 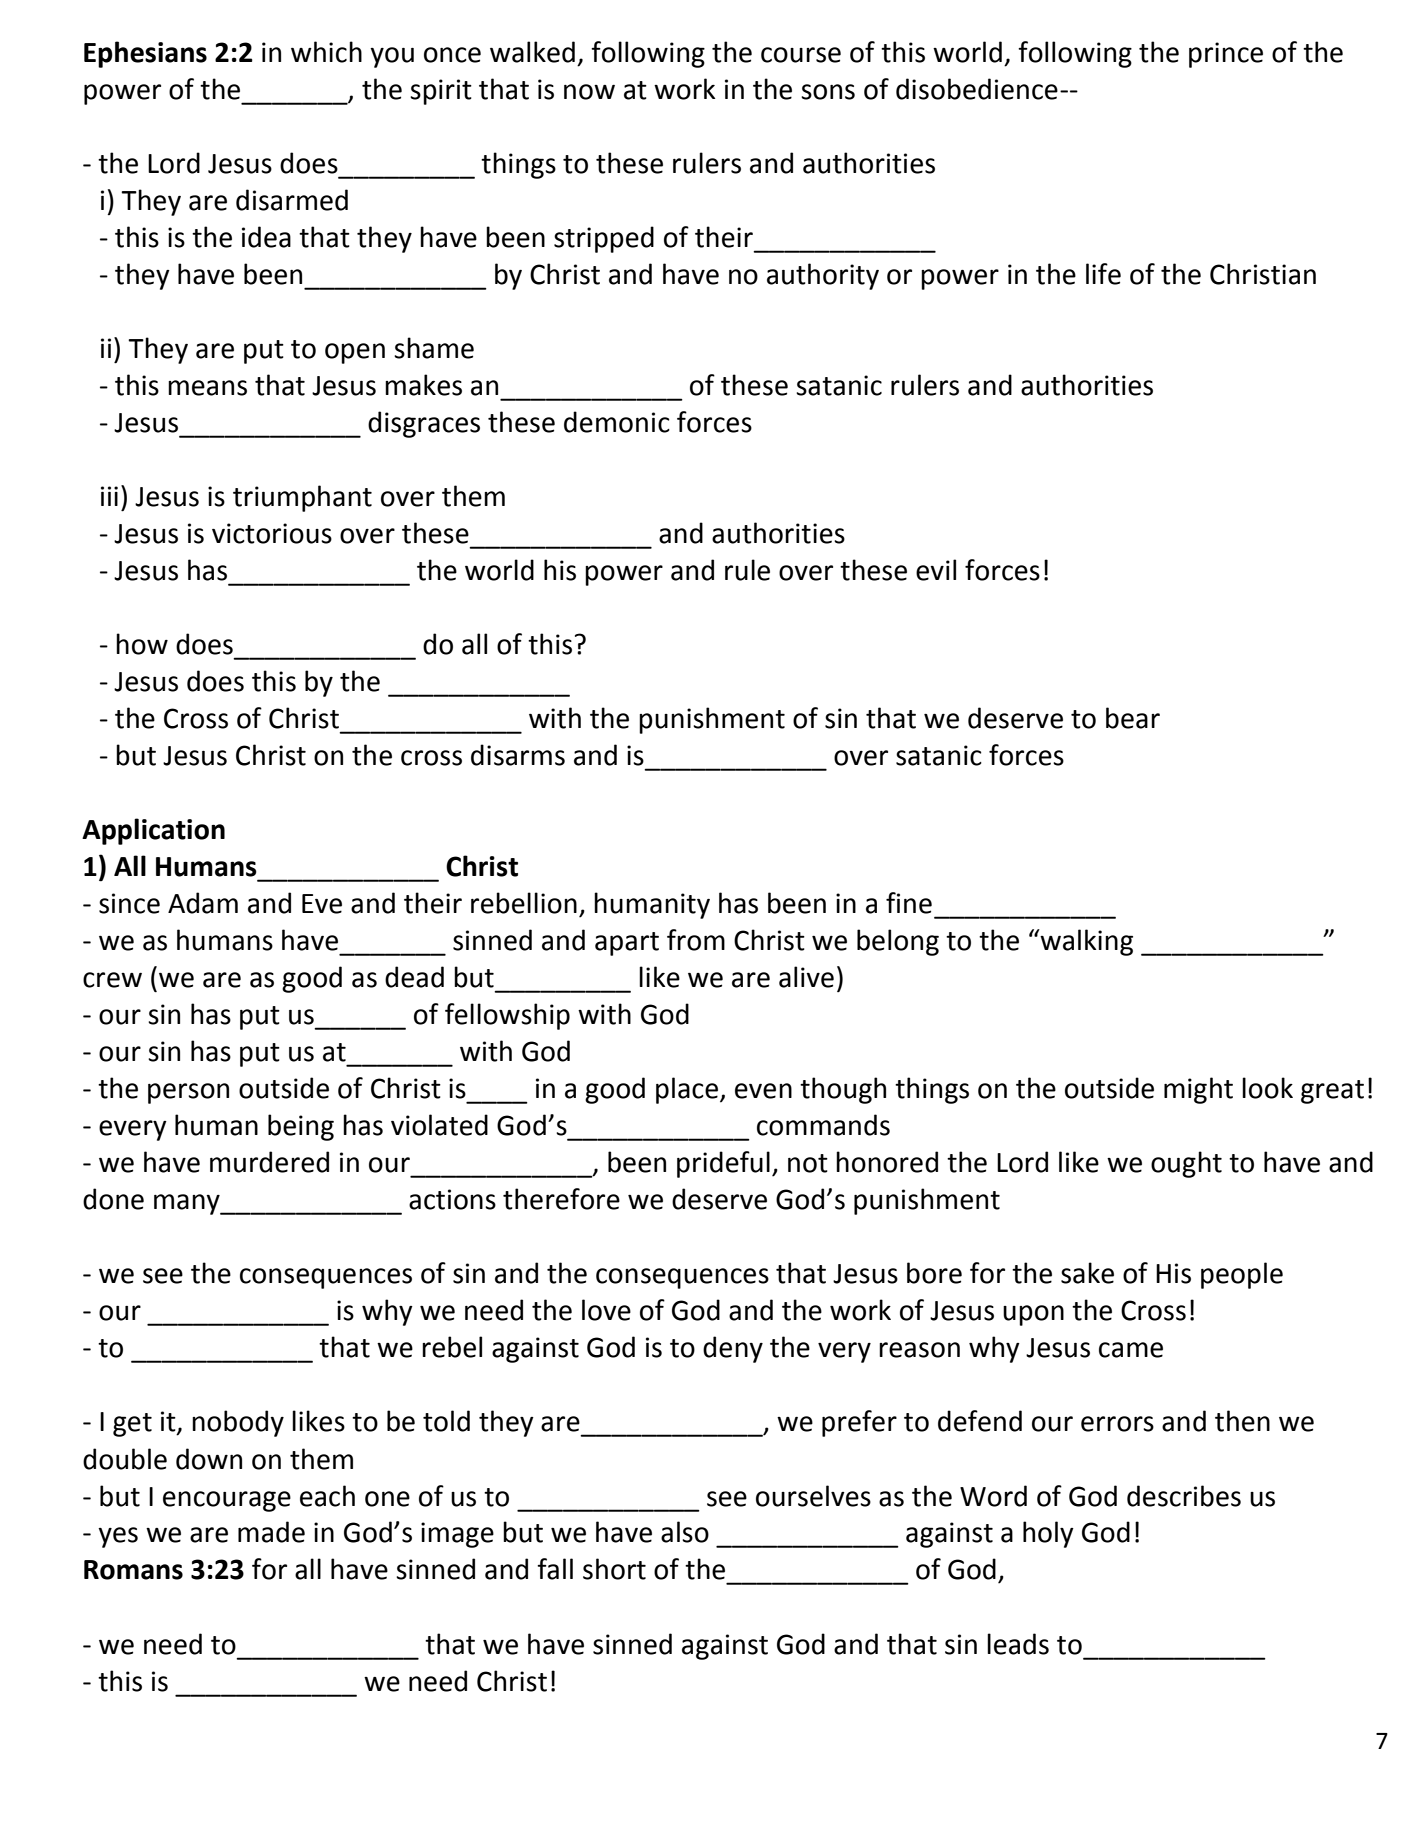 What do you see at coordinates (801, 55) in the document?
I see `course` at bounding box center [801, 55].
